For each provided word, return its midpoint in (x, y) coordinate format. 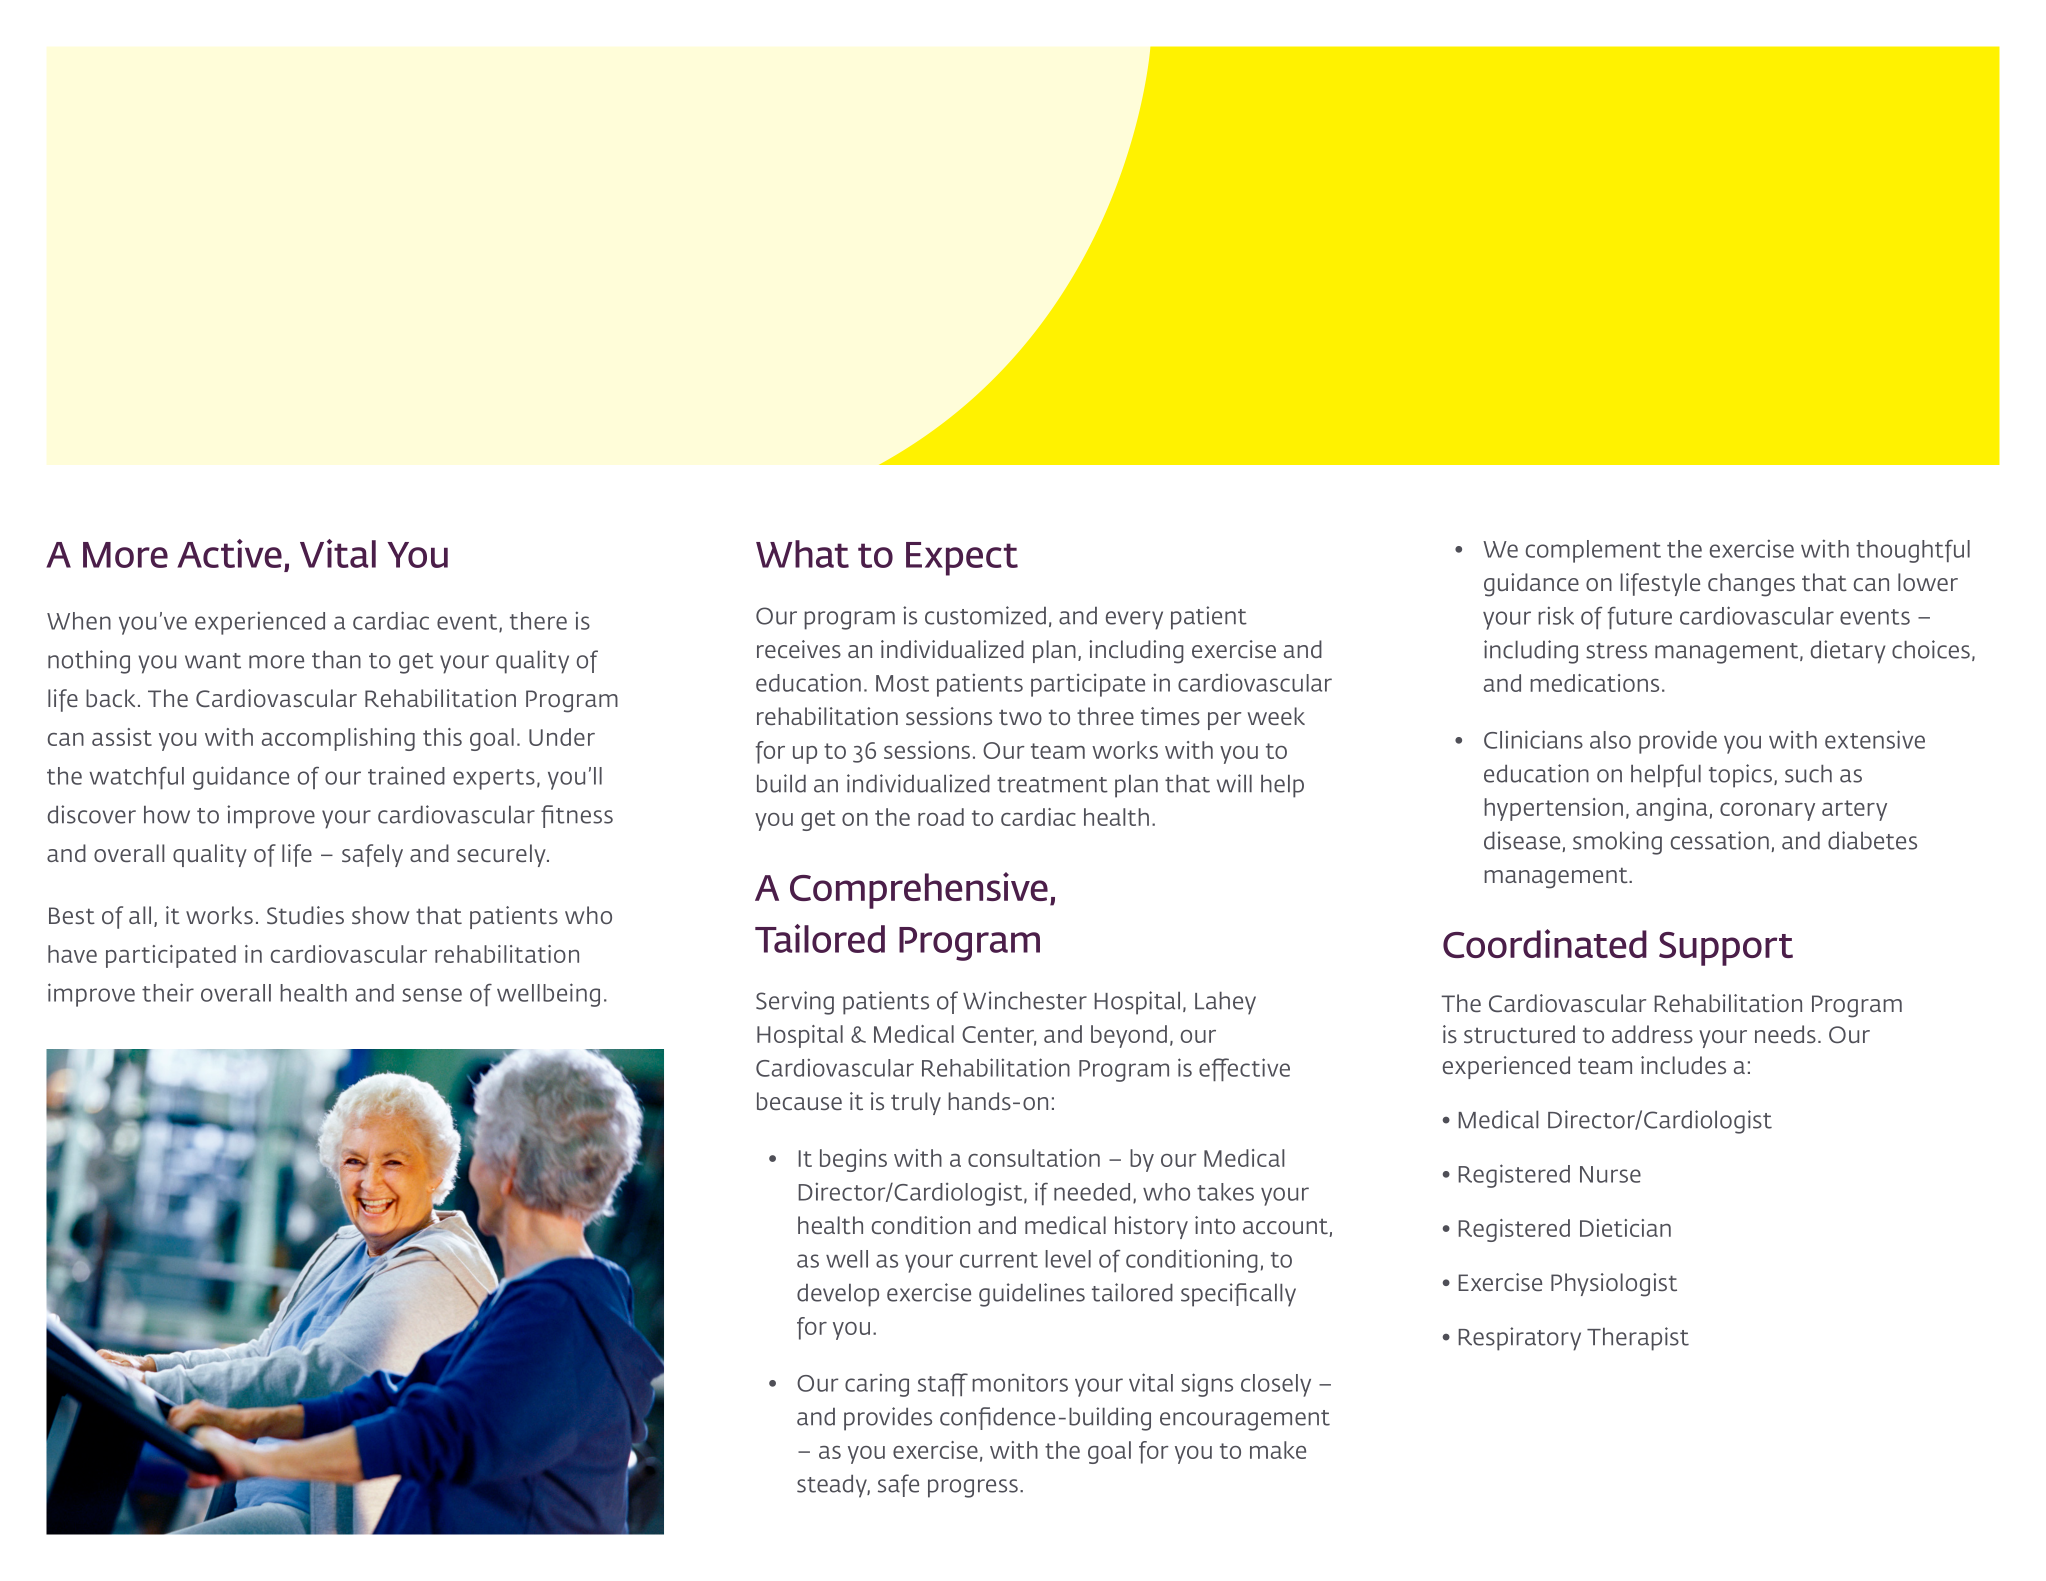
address (1652, 1034)
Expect (962, 559)
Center (999, 1036)
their (168, 992)
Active (229, 553)
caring (877, 1385)
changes (1751, 585)
